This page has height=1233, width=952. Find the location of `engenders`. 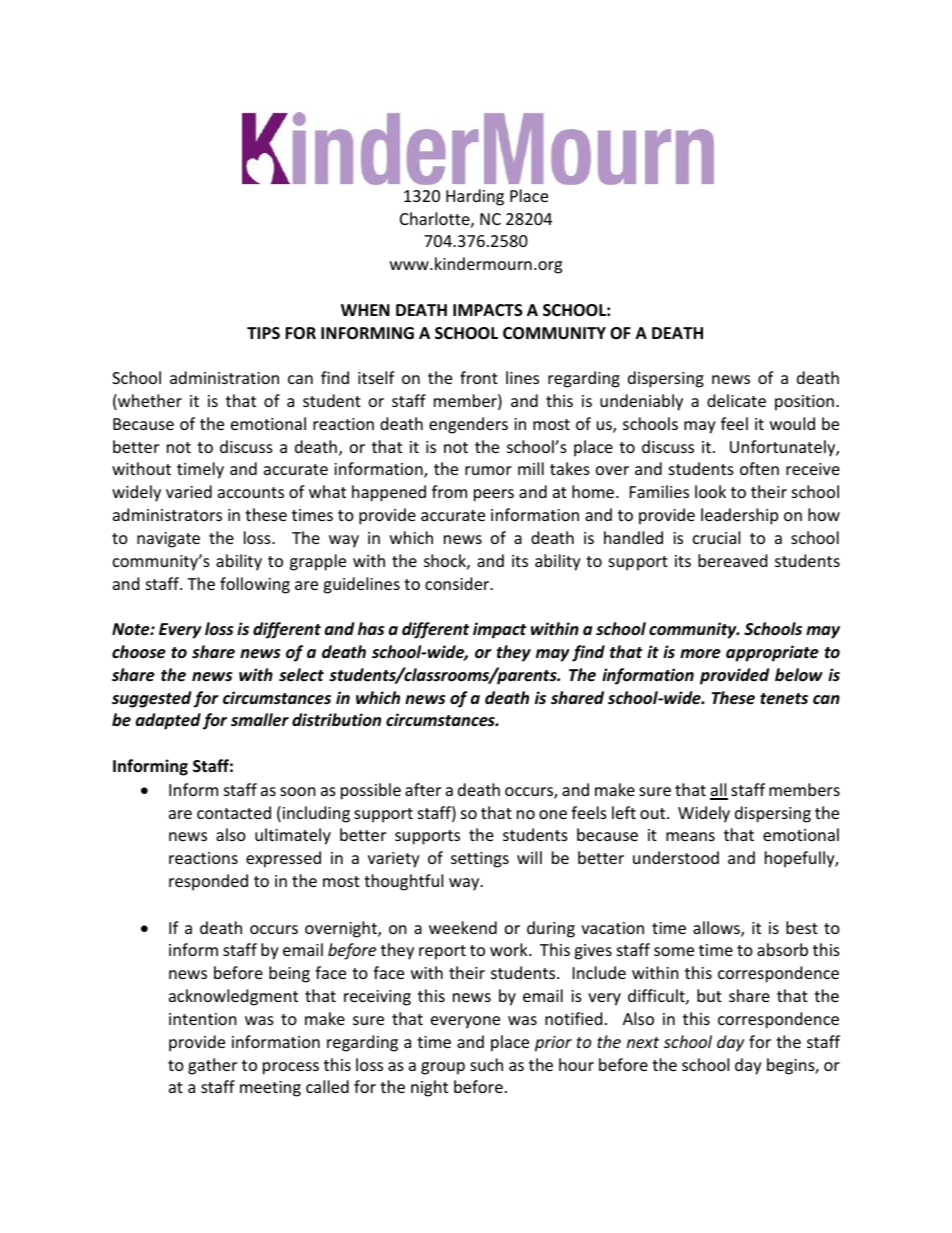

engenders is located at coordinates (468, 425).
